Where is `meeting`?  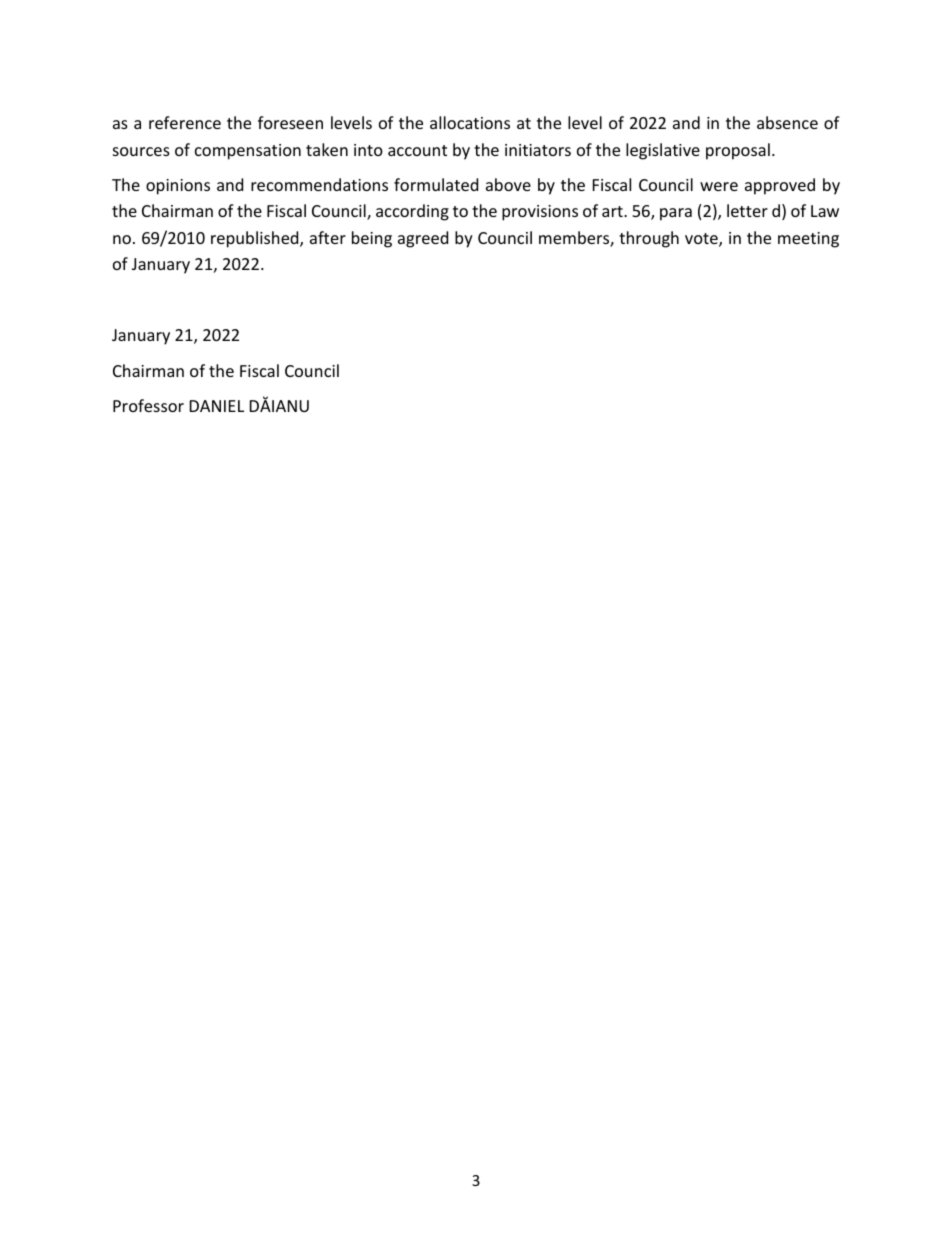
meeting is located at coordinates (808, 240).
